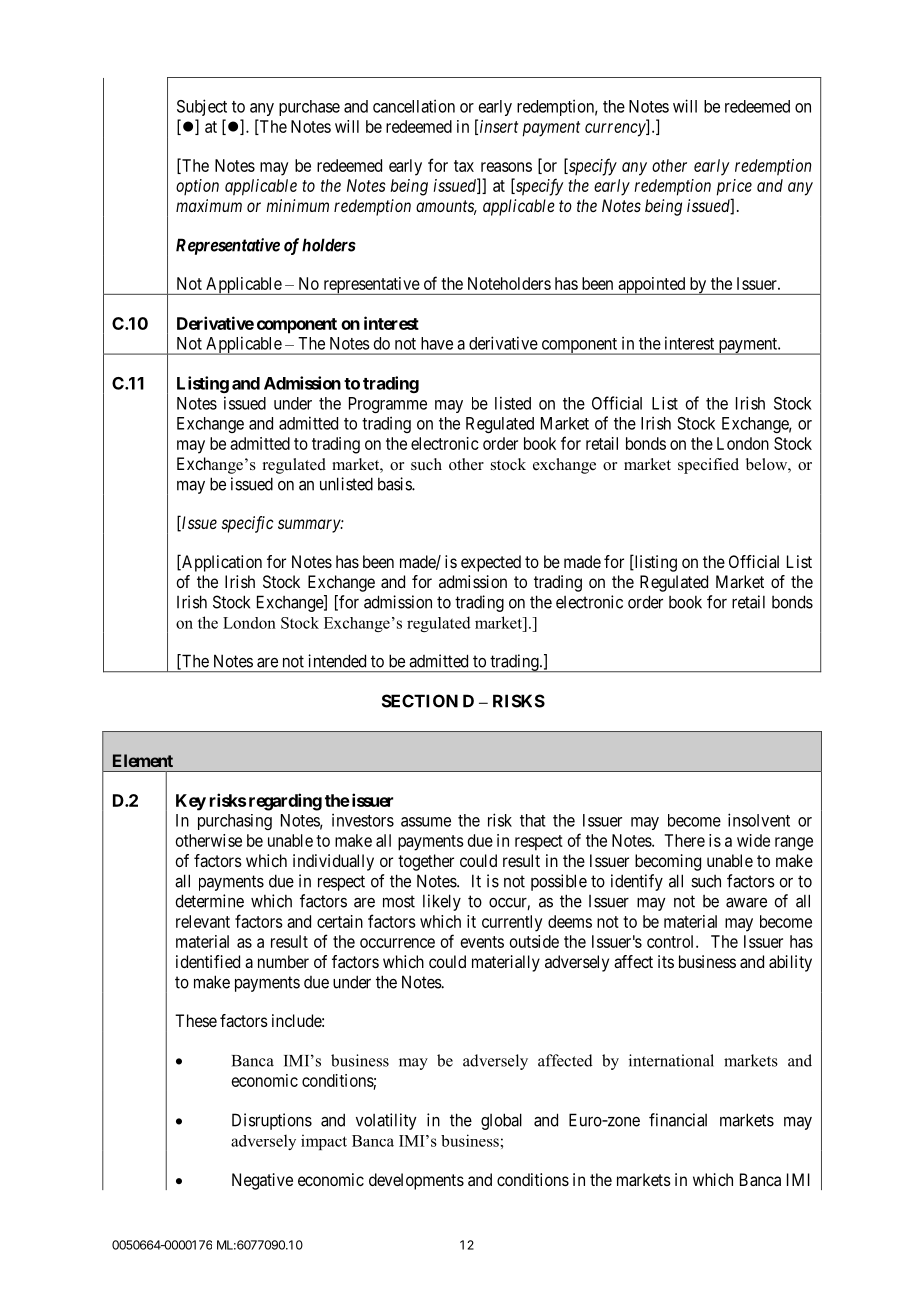 This screenshot has height=1308, width=924. What do you see at coordinates (442, 902) in the screenshot?
I see `likely` at bounding box center [442, 902].
